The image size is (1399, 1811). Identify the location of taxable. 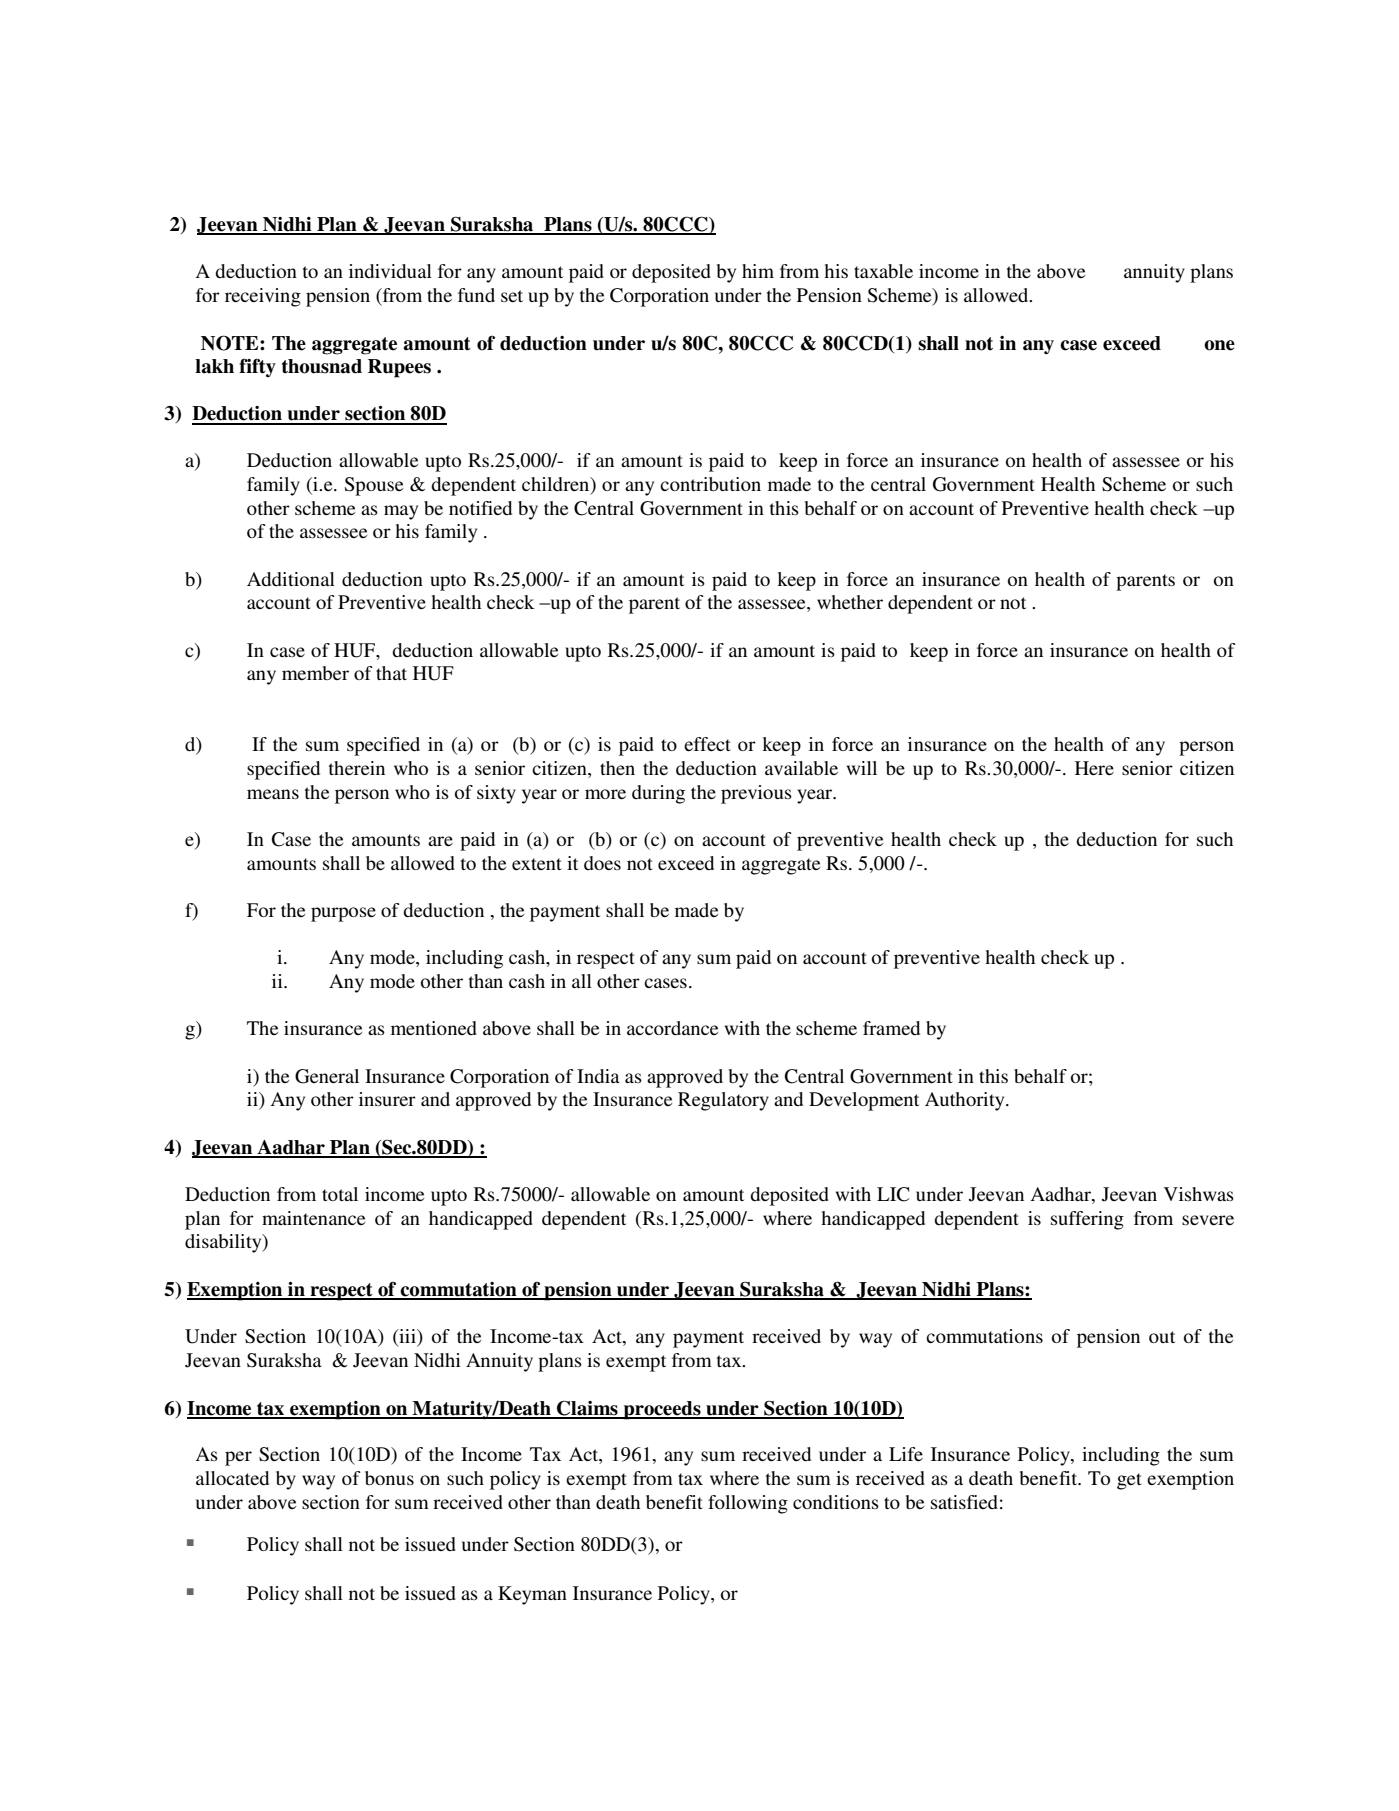
(883, 271).
